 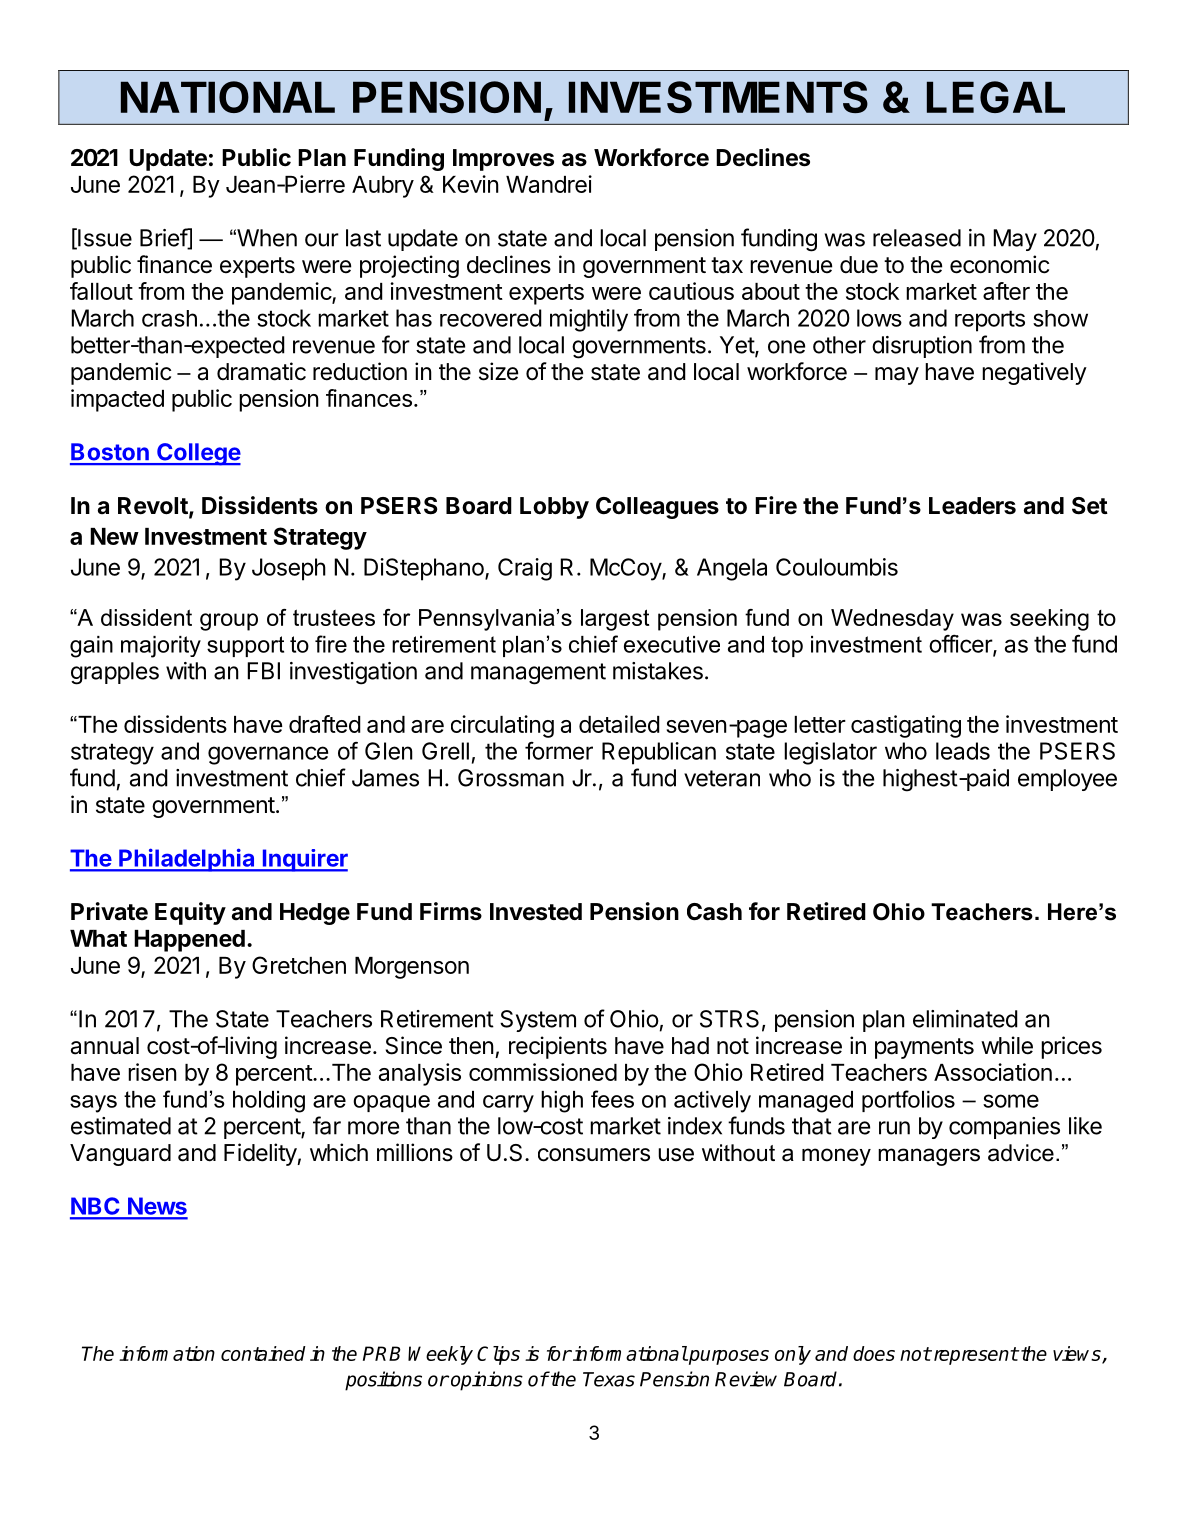 I want to click on Lobby, so click(x=554, y=508).
